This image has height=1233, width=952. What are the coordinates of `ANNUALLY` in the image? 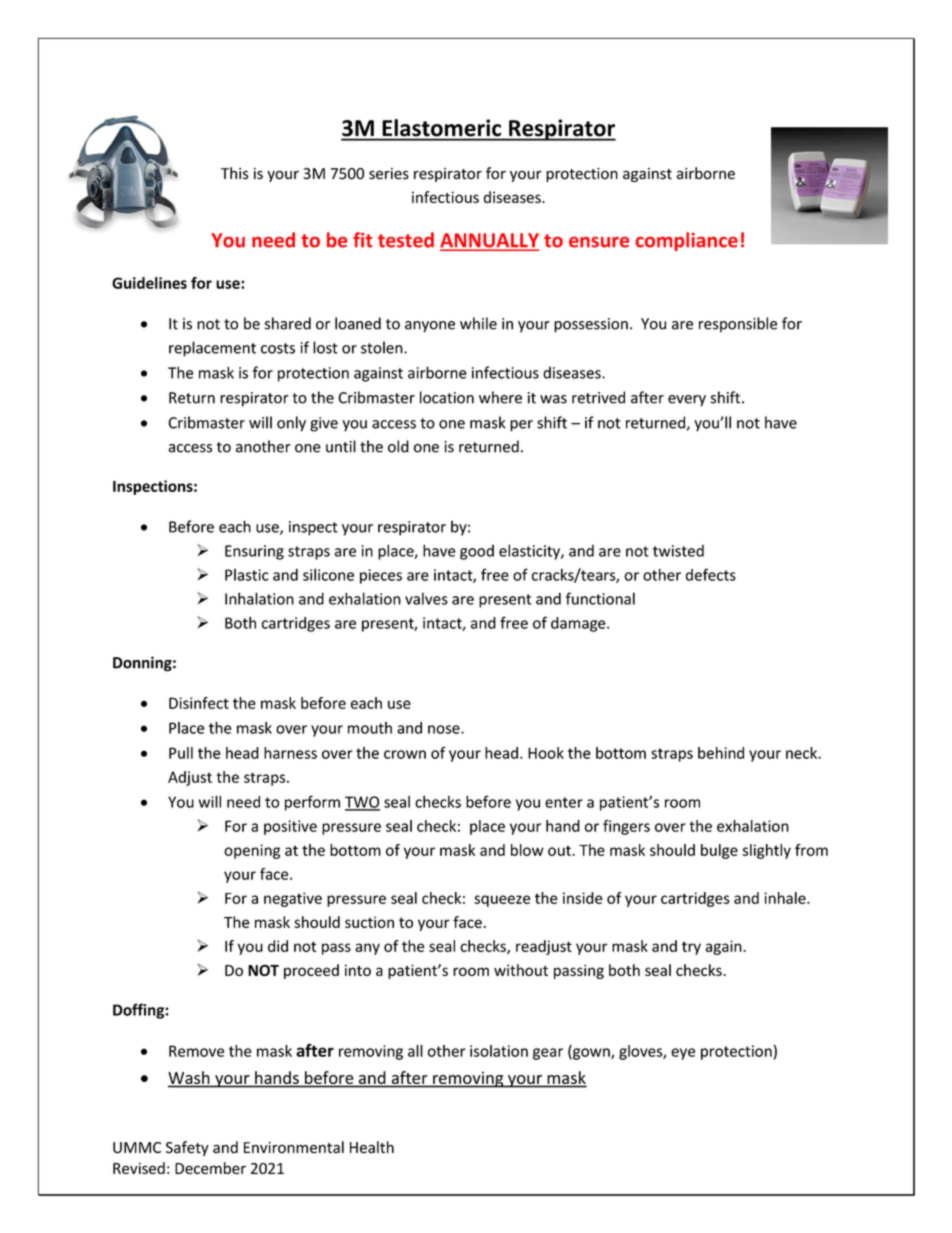 It's located at (489, 241).
